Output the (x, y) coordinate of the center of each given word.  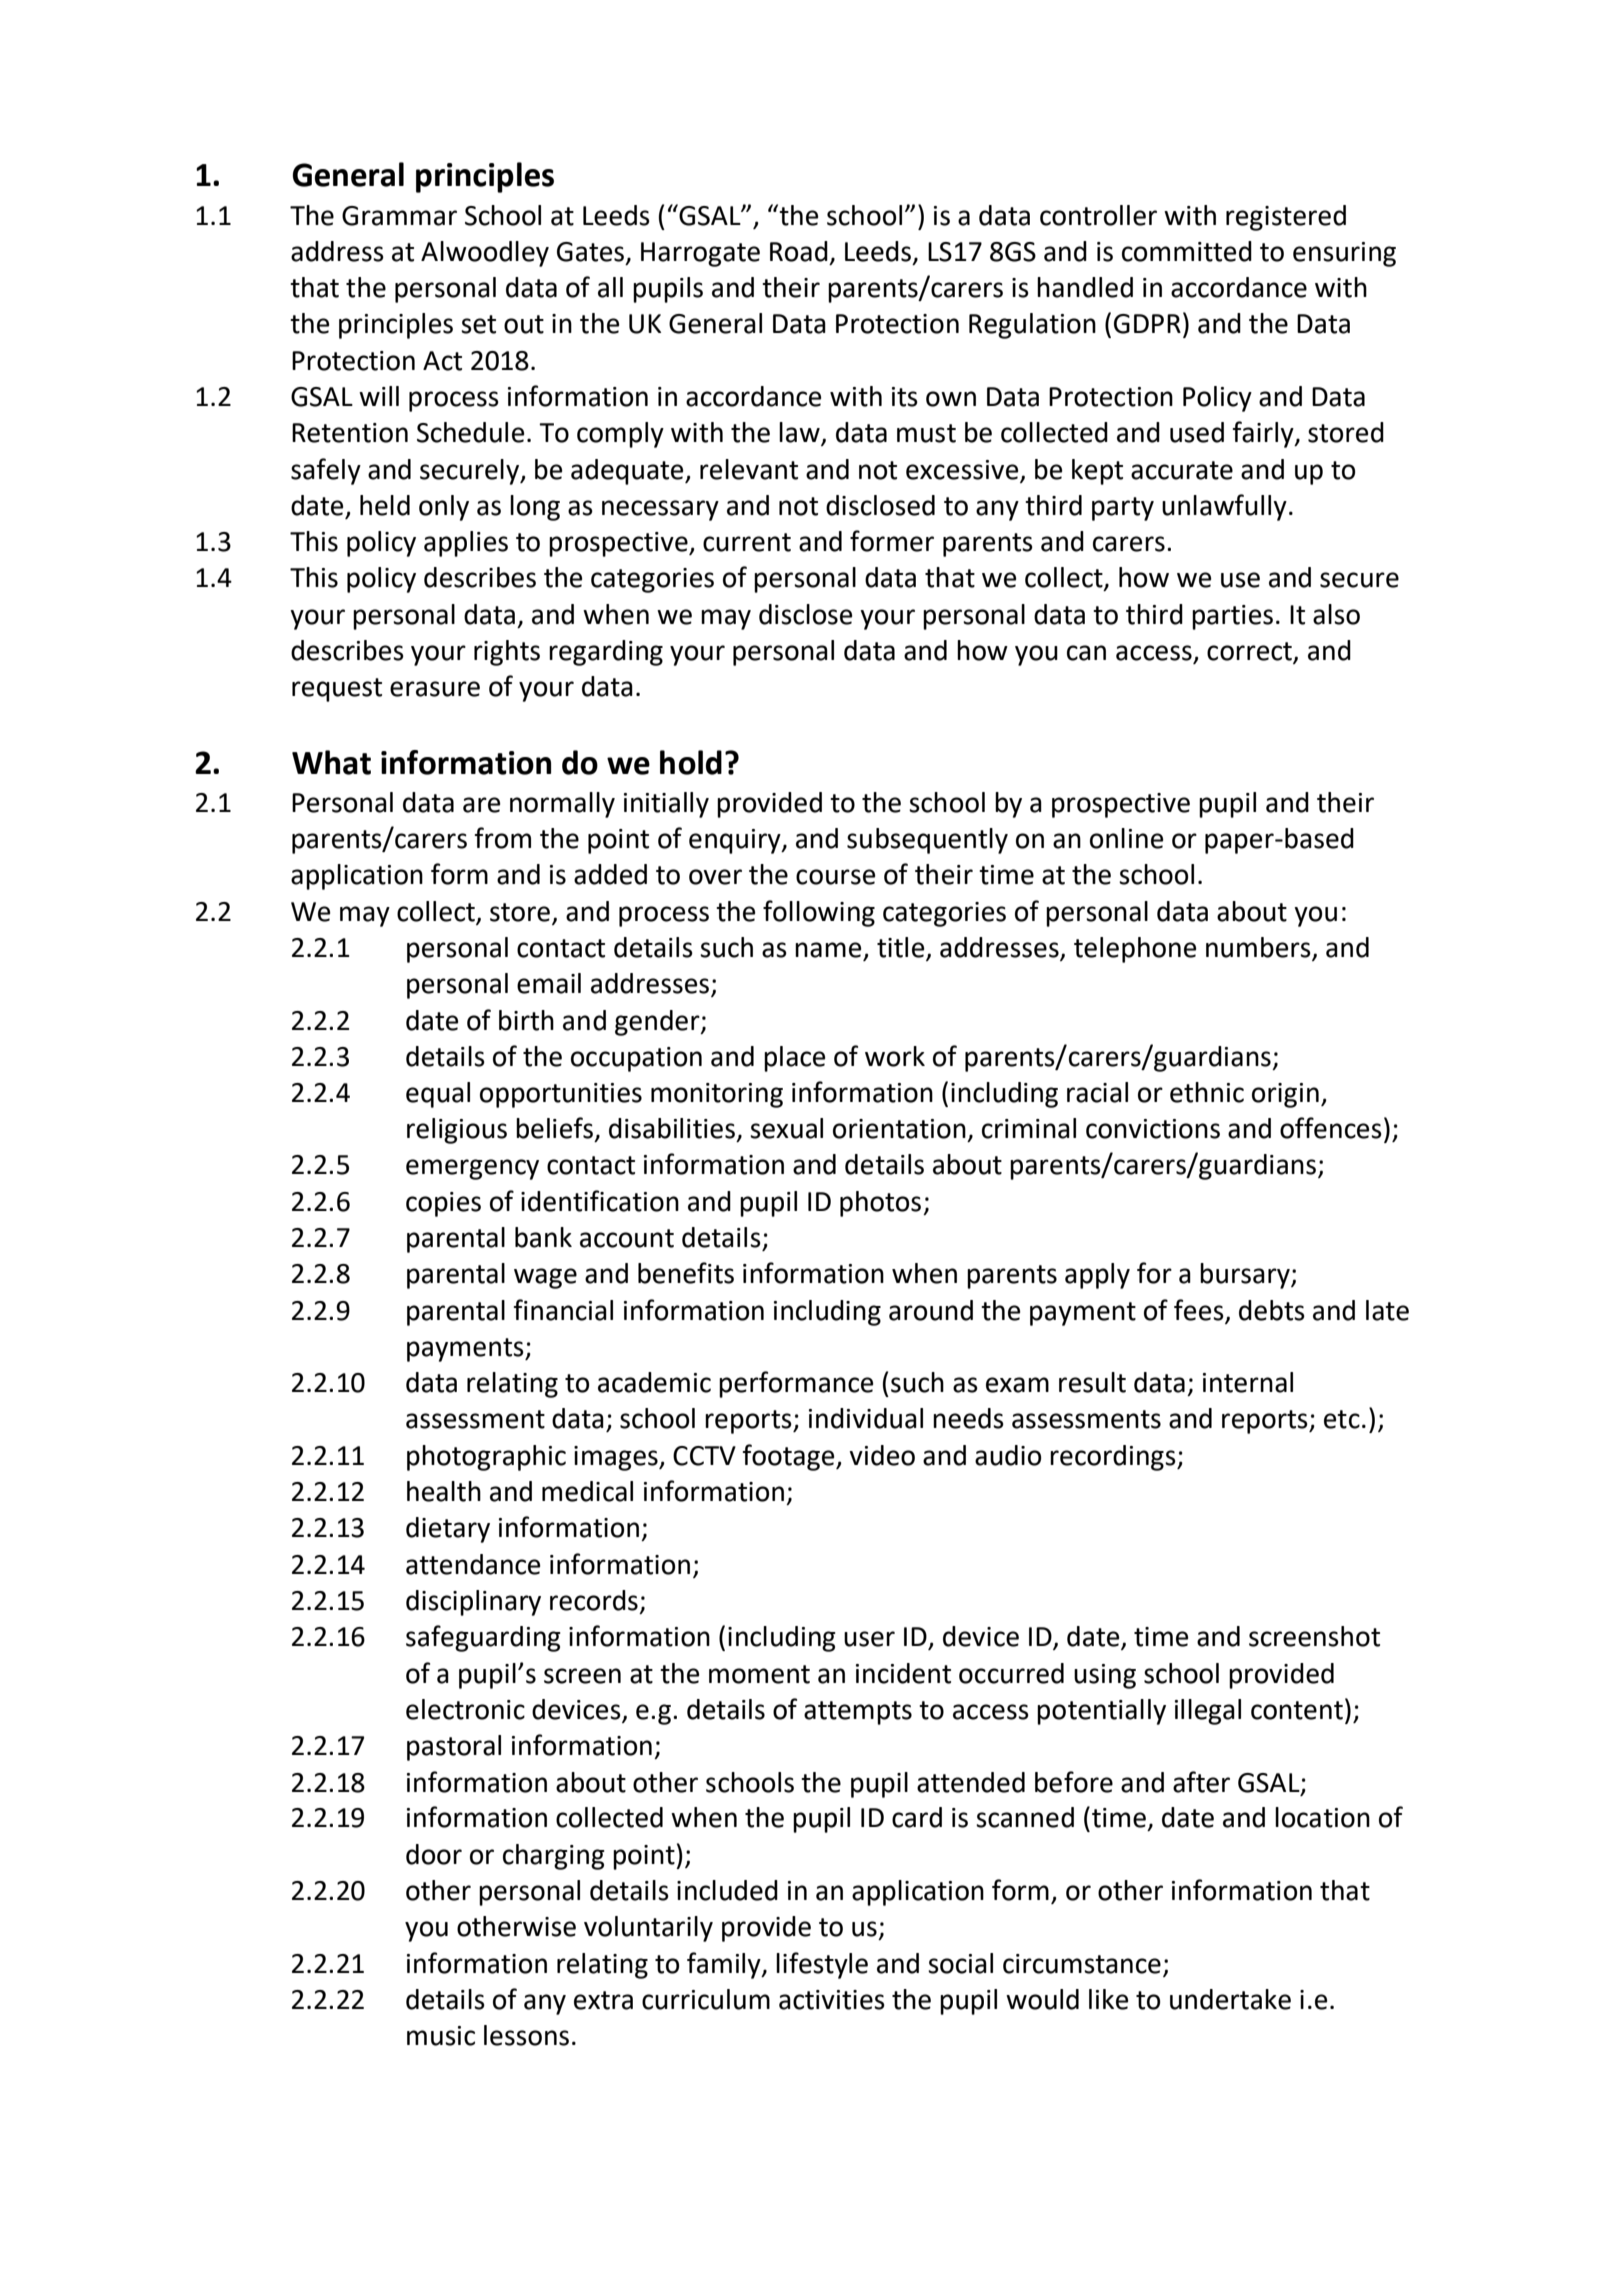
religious (457, 1131)
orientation (899, 1129)
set (478, 324)
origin (1285, 1095)
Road (799, 251)
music (441, 2036)
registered (1286, 218)
